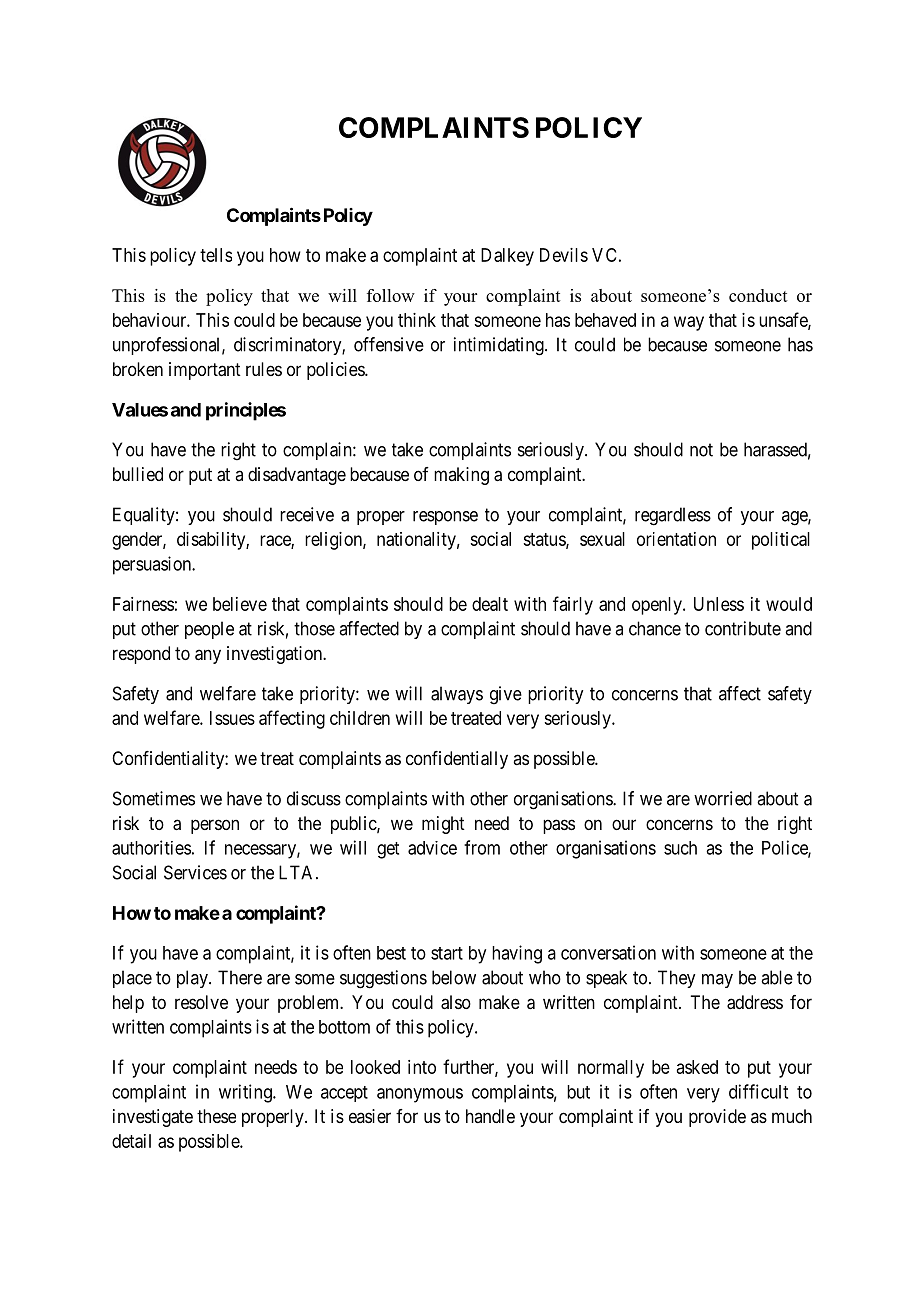  Describe the element at coordinates (216, 1116) in the screenshot. I see `these` at that location.
